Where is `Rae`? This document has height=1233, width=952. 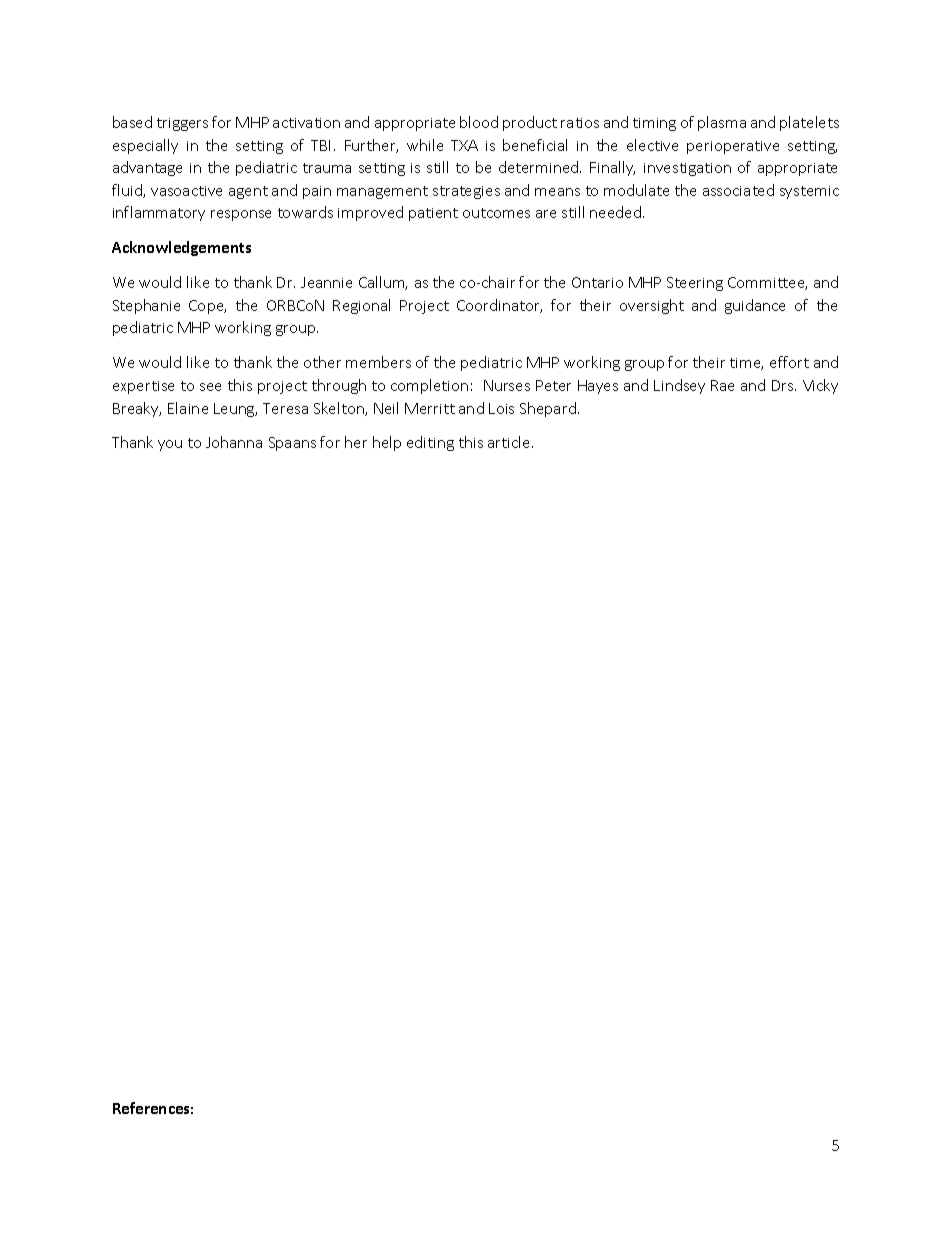 Rae is located at coordinates (722, 385).
